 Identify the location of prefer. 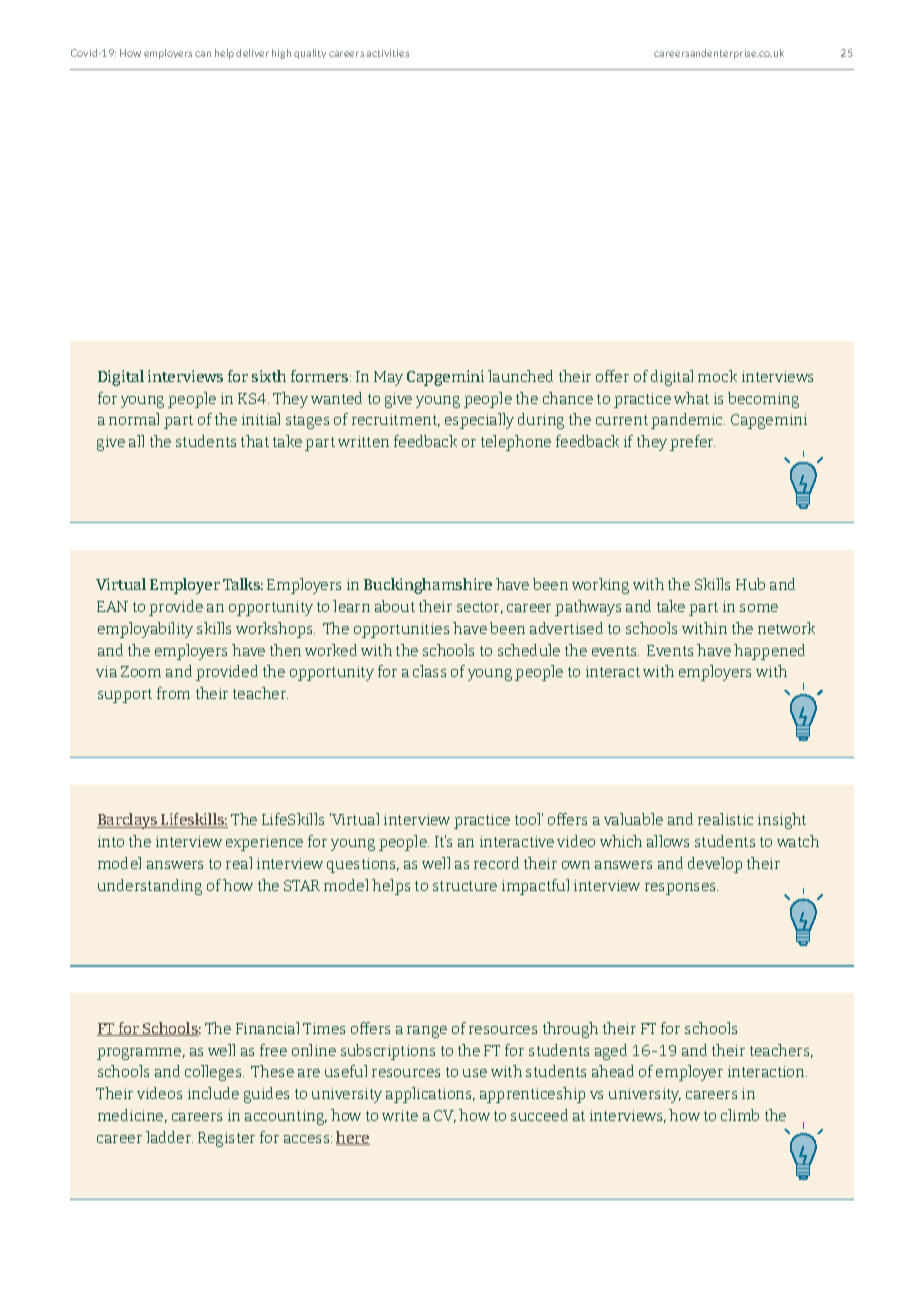
(692, 443).
